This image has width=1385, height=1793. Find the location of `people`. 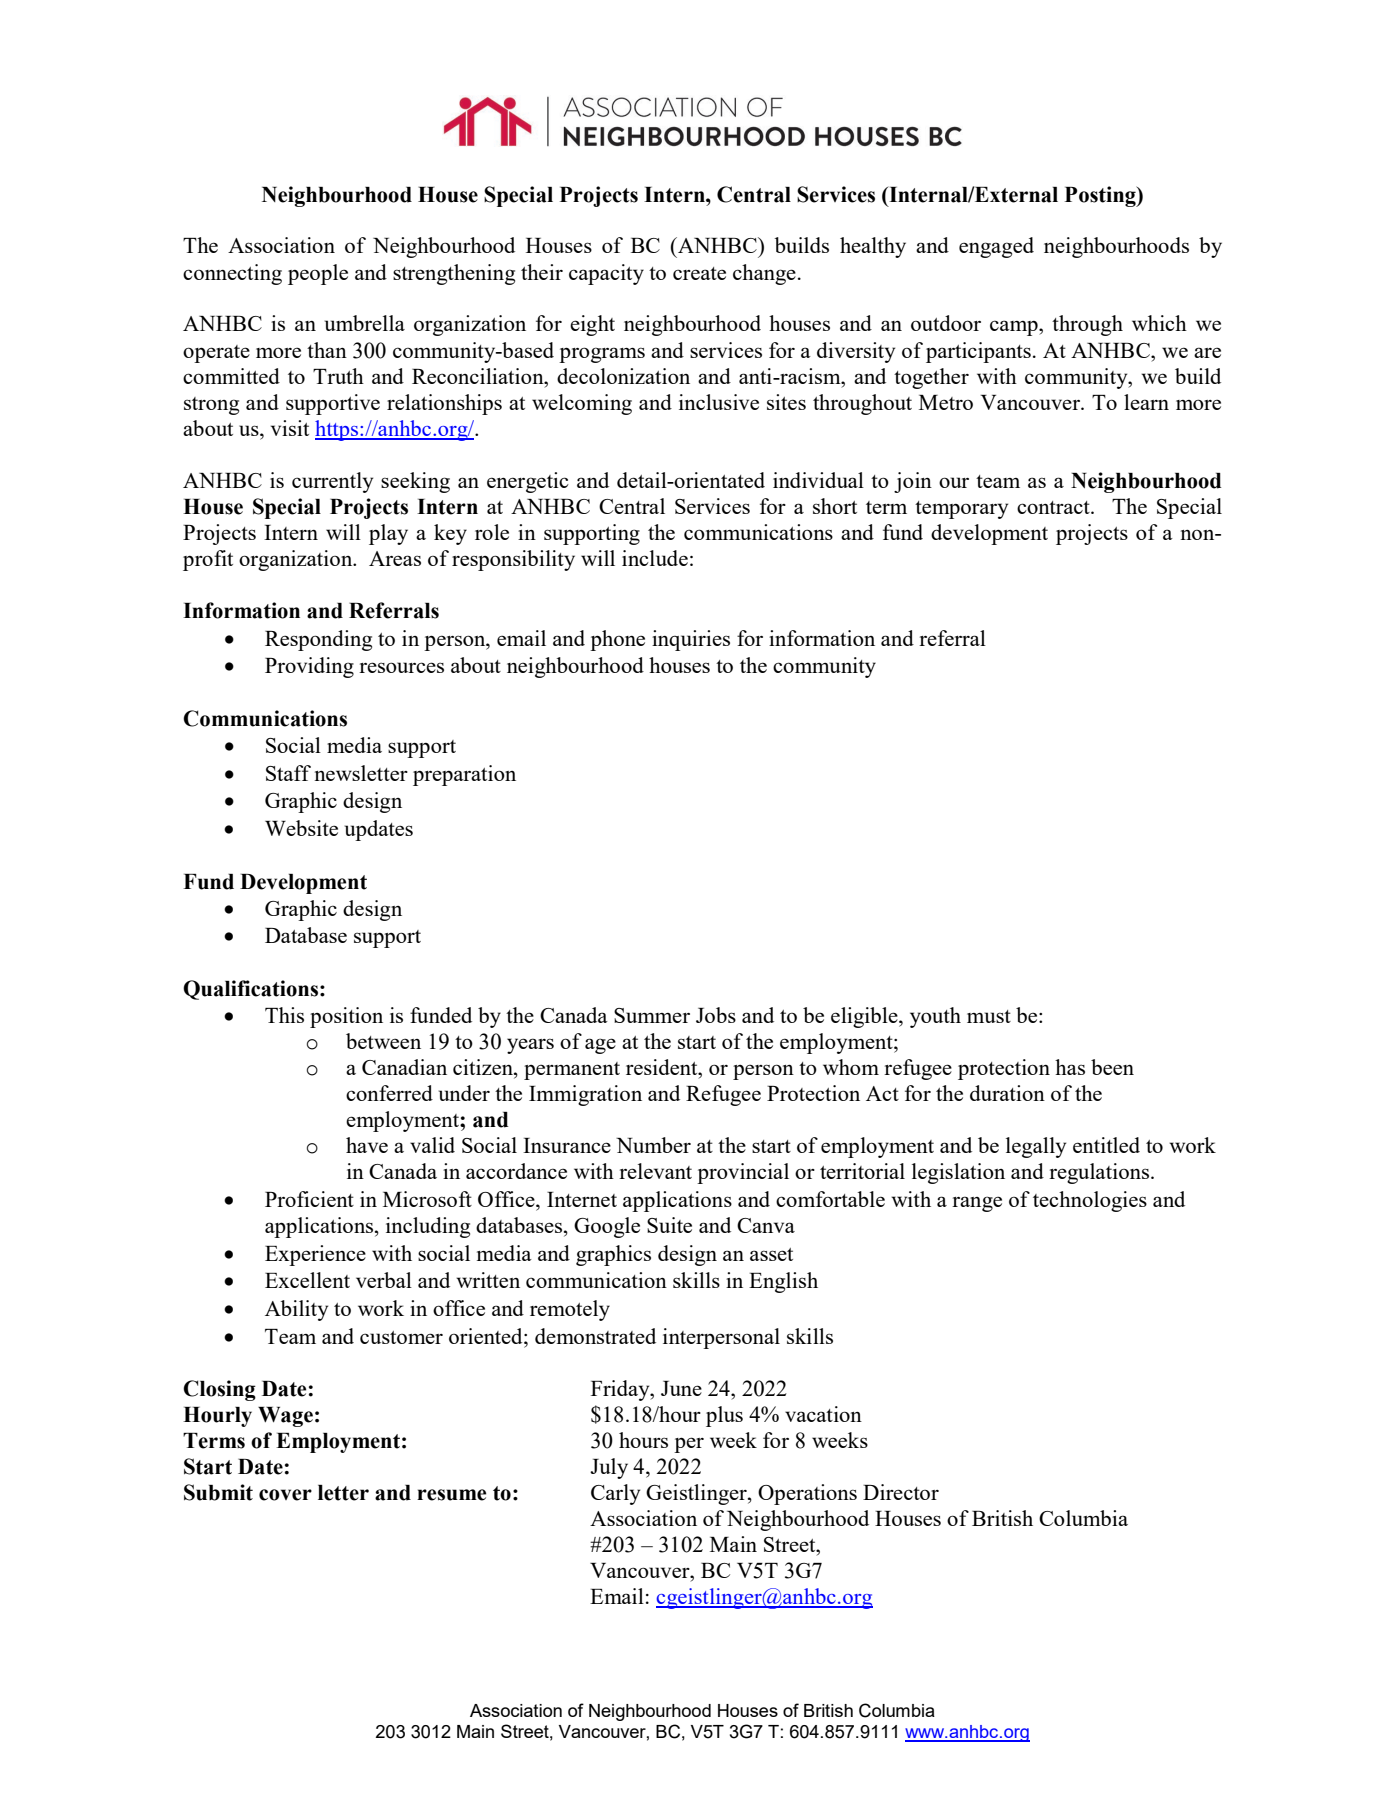

people is located at coordinates (318, 274).
